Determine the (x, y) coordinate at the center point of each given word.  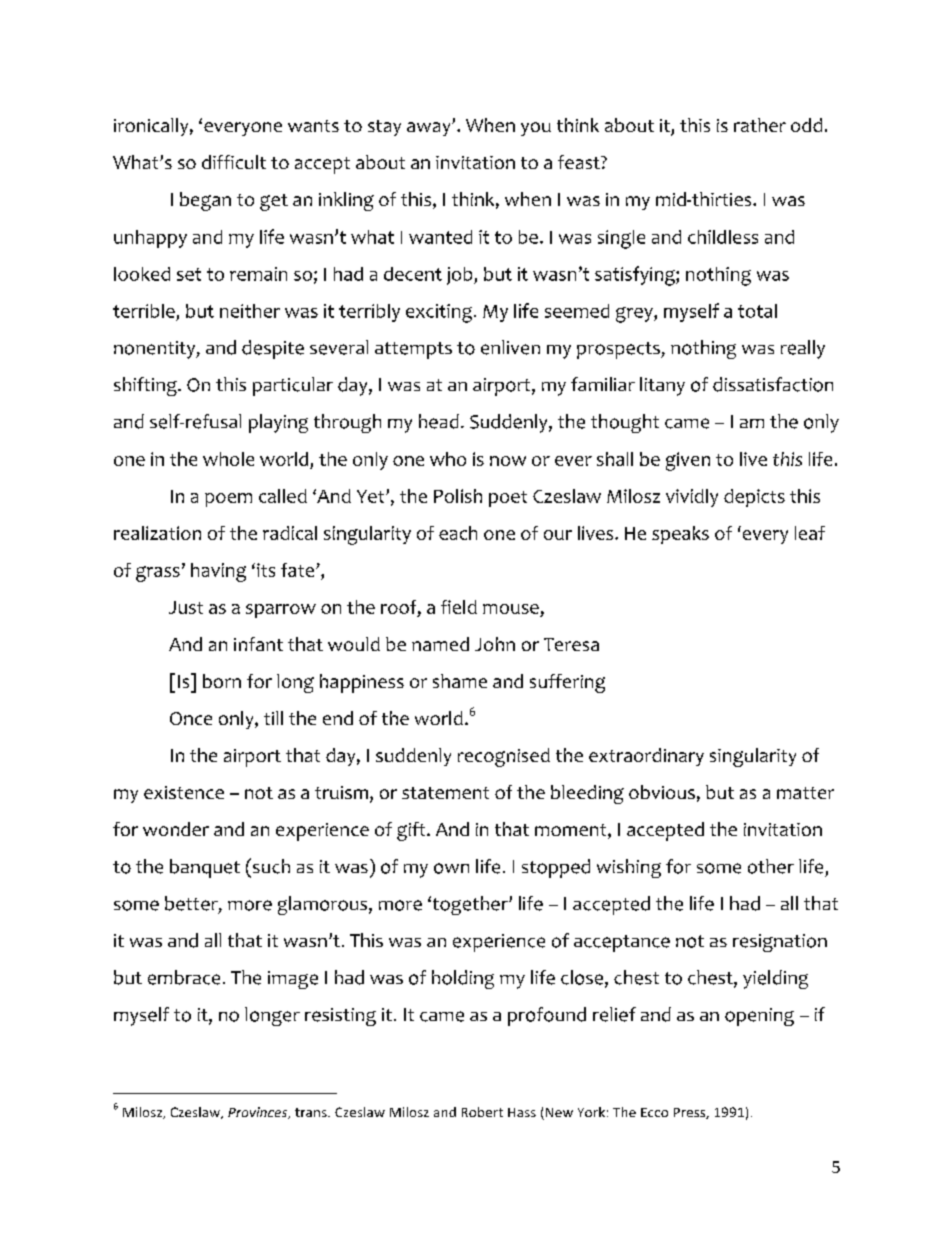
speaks (680, 535)
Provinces (259, 1113)
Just (186, 607)
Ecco (654, 1112)
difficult (234, 162)
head (439, 421)
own (451, 868)
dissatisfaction (773, 384)
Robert (482, 1112)
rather (760, 125)
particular (293, 386)
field (459, 607)
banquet (205, 868)
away (430, 129)
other (771, 866)
